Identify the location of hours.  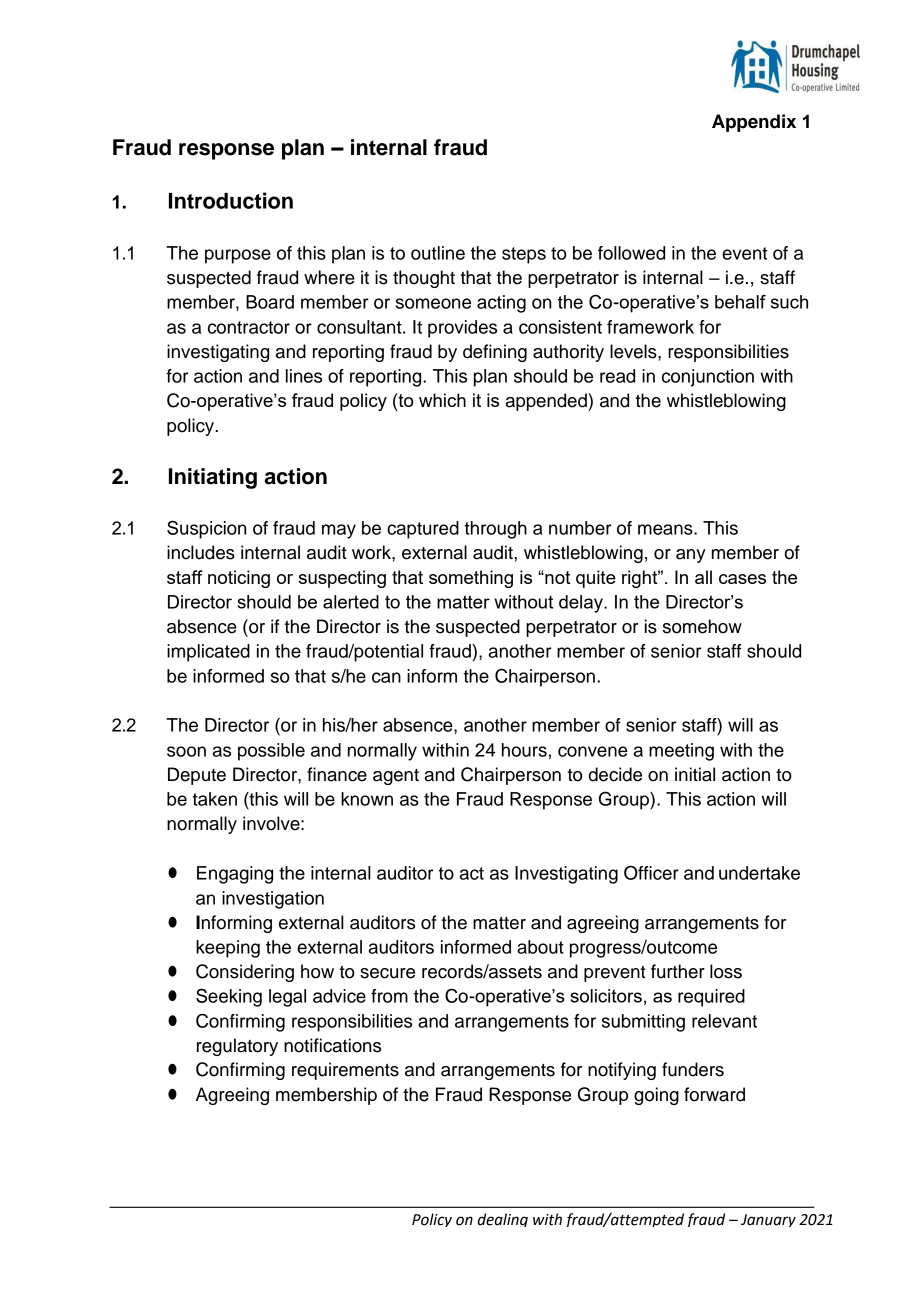
(524, 750).
